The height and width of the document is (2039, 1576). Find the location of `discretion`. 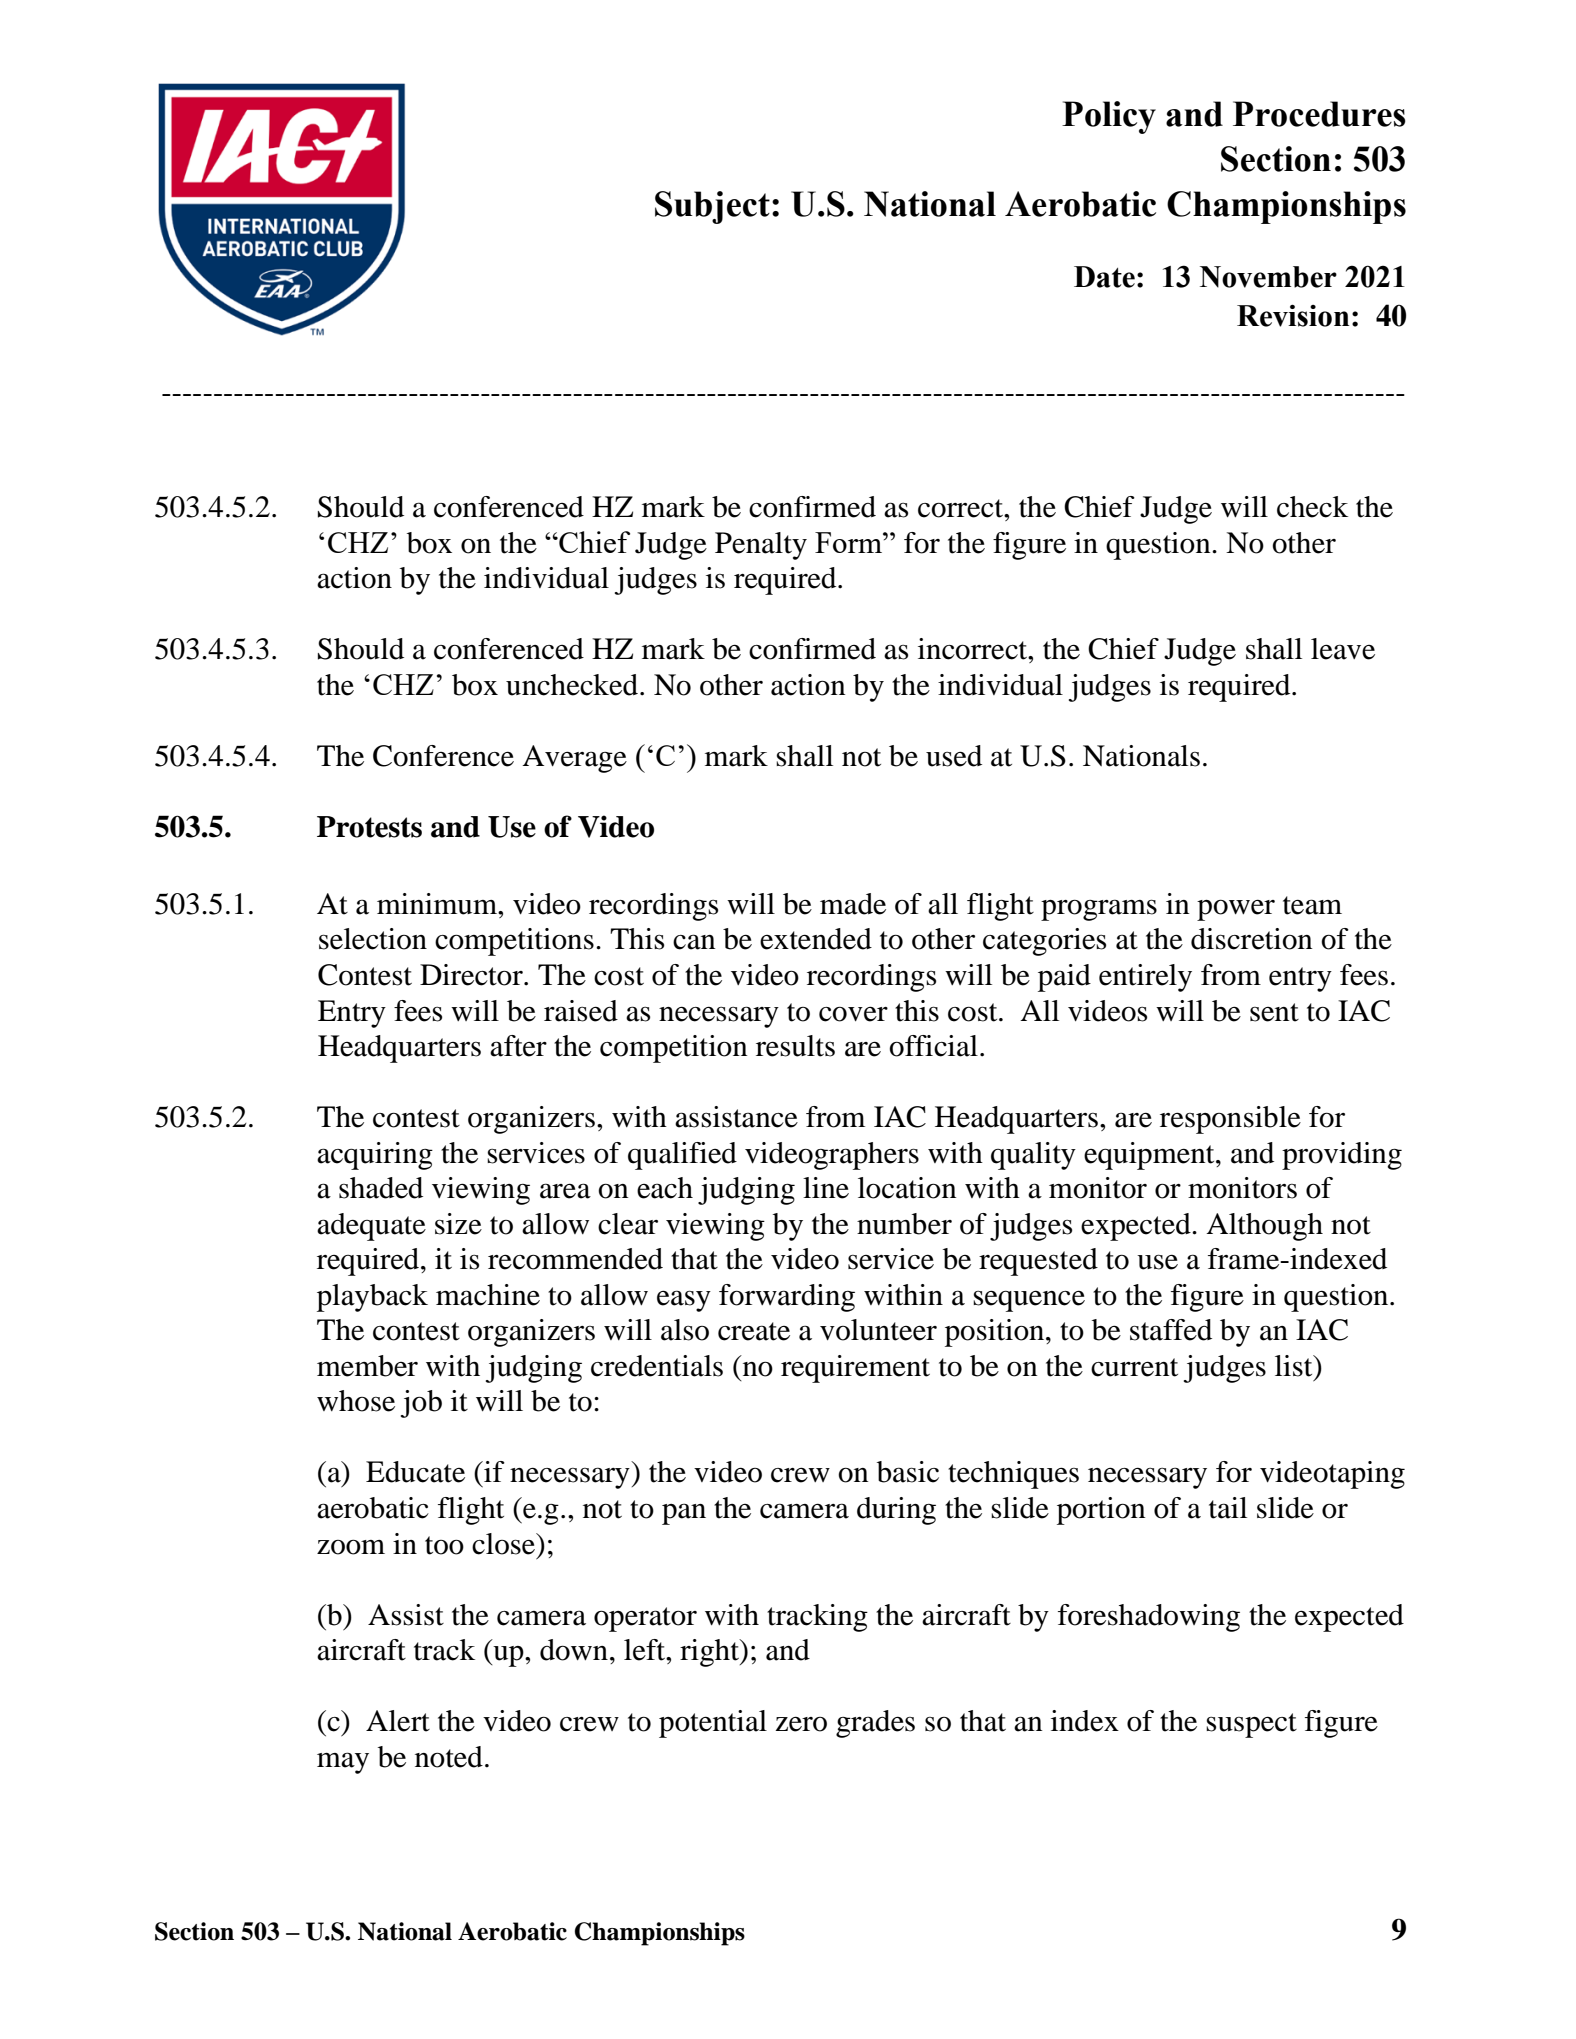

discretion is located at coordinates (1252, 939).
